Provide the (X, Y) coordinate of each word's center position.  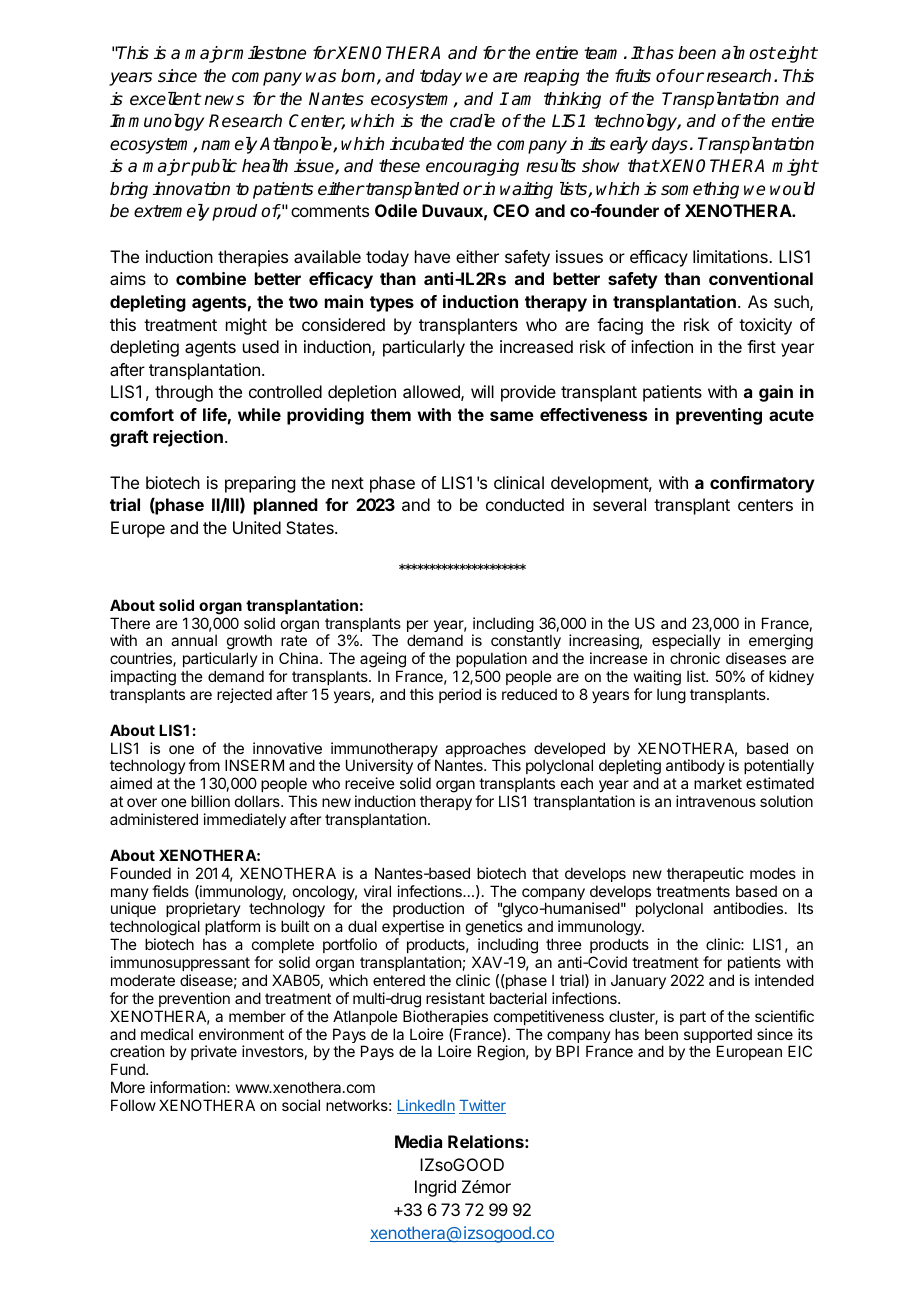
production (428, 911)
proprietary (203, 911)
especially (686, 643)
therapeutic (705, 874)
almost (749, 53)
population (491, 659)
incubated (427, 144)
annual (194, 640)
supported (718, 1037)
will (482, 391)
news (224, 100)
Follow (133, 1105)
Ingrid (435, 1188)
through (184, 393)
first (761, 346)
